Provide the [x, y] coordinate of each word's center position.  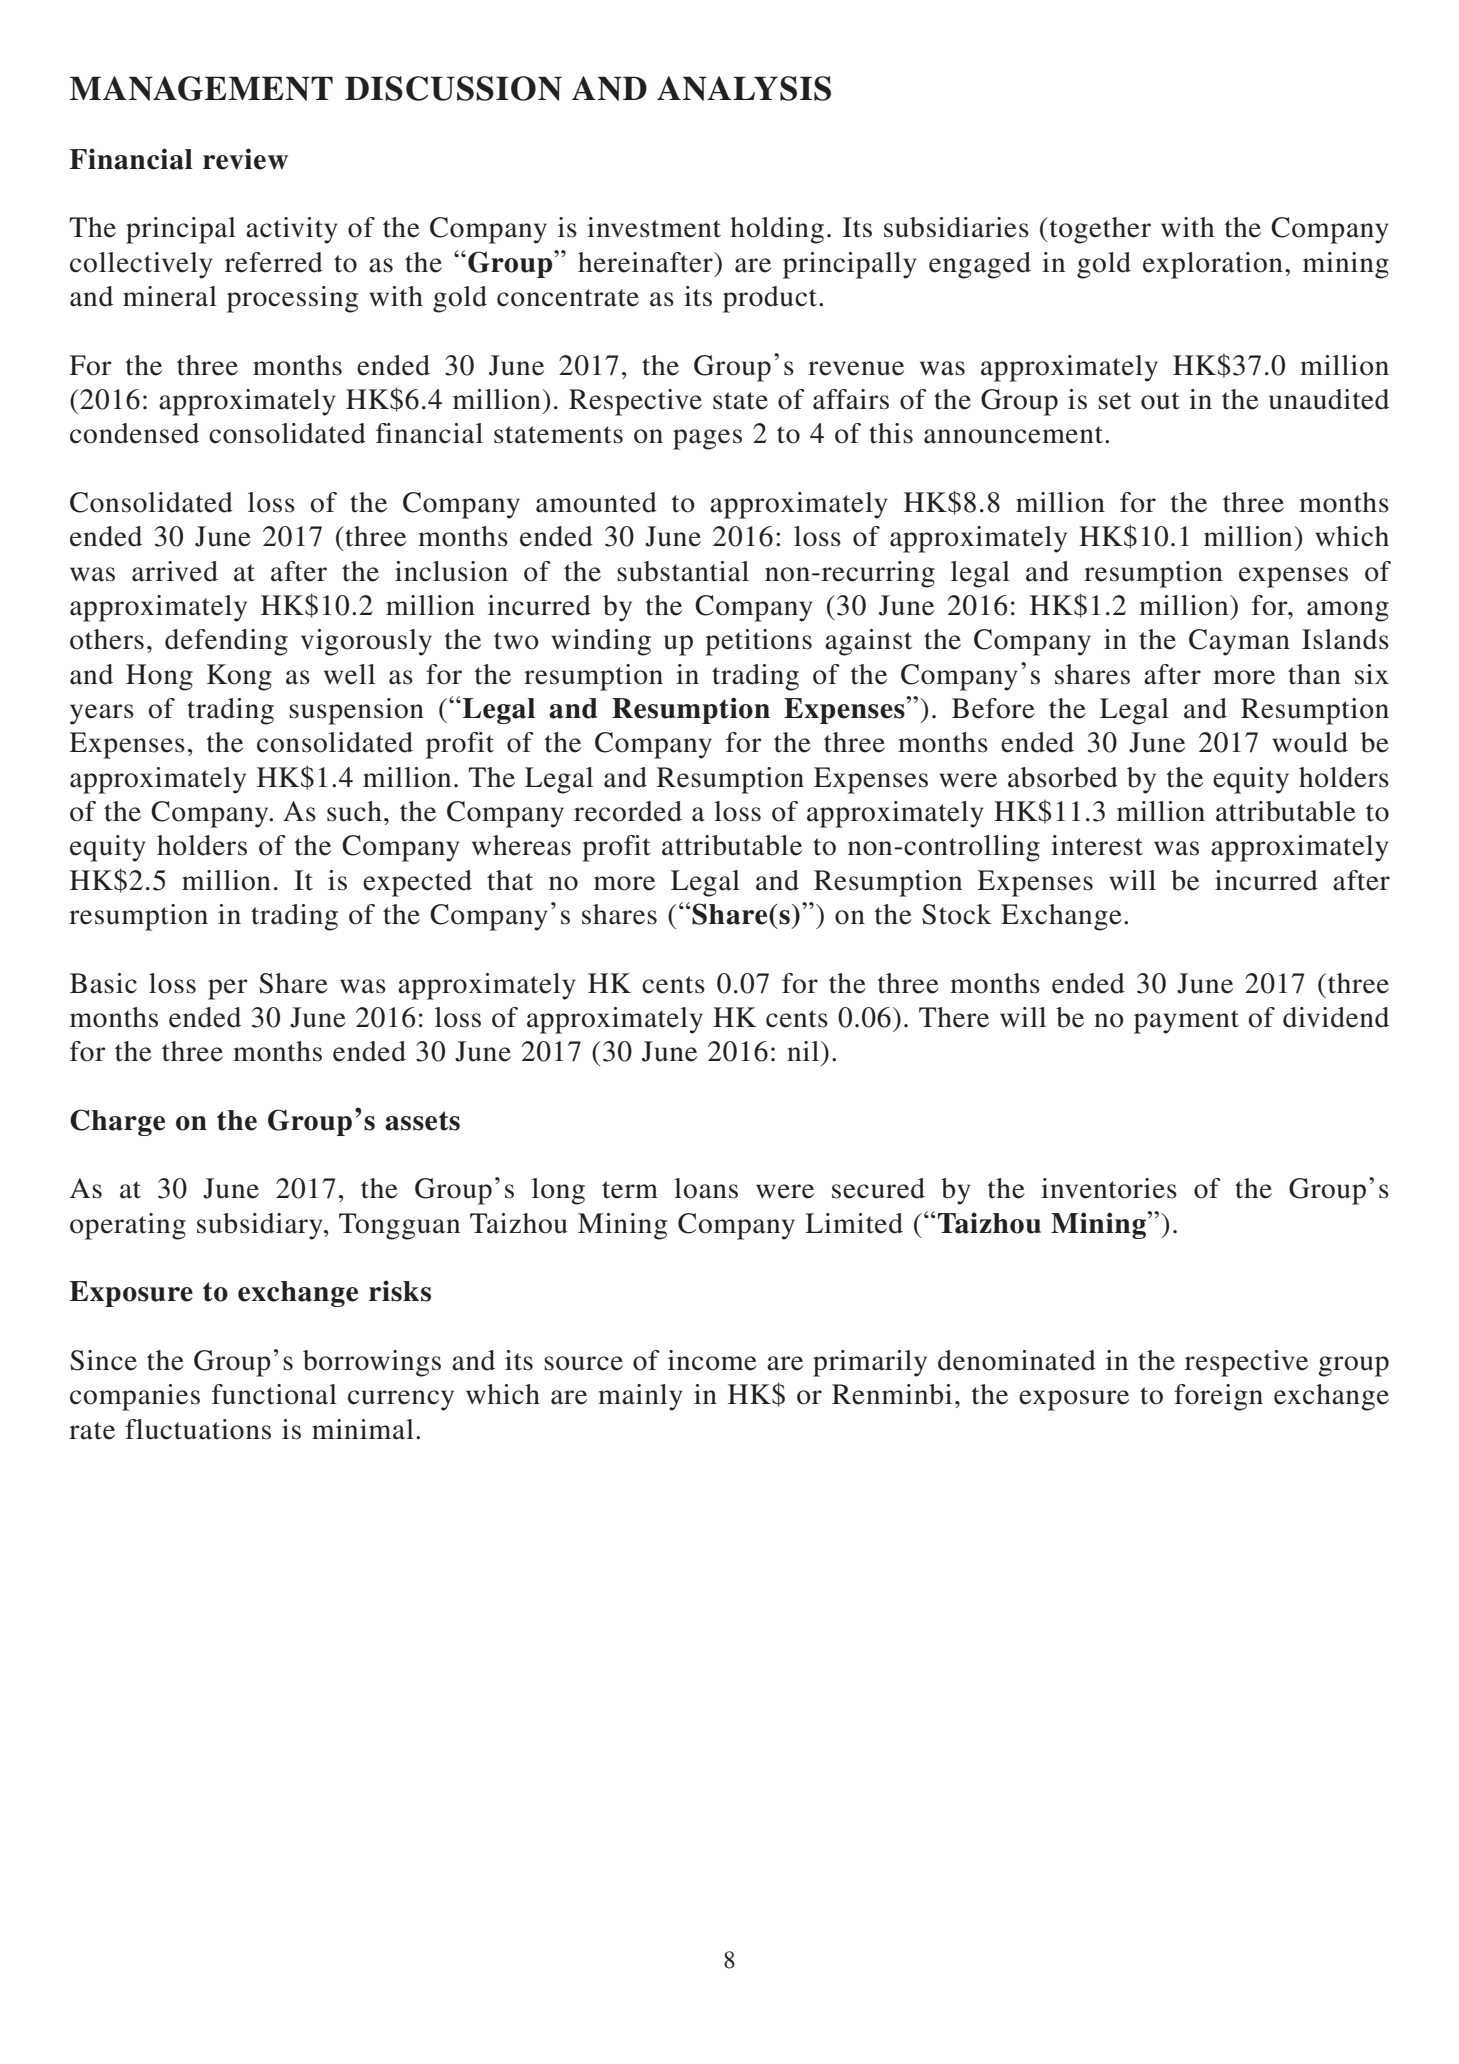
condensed [134, 433]
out [1160, 401]
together [1099, 230]
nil [803, 1051]
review [245, 159]
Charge [117, 1122]
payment [1186, 1022]
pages [707, 439]
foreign [1218, 1397]
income [712, 1360]
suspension [356, 711]
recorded [628, 811]
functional [274, 1394]
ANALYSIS [744, 88]
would [1310, 742]
